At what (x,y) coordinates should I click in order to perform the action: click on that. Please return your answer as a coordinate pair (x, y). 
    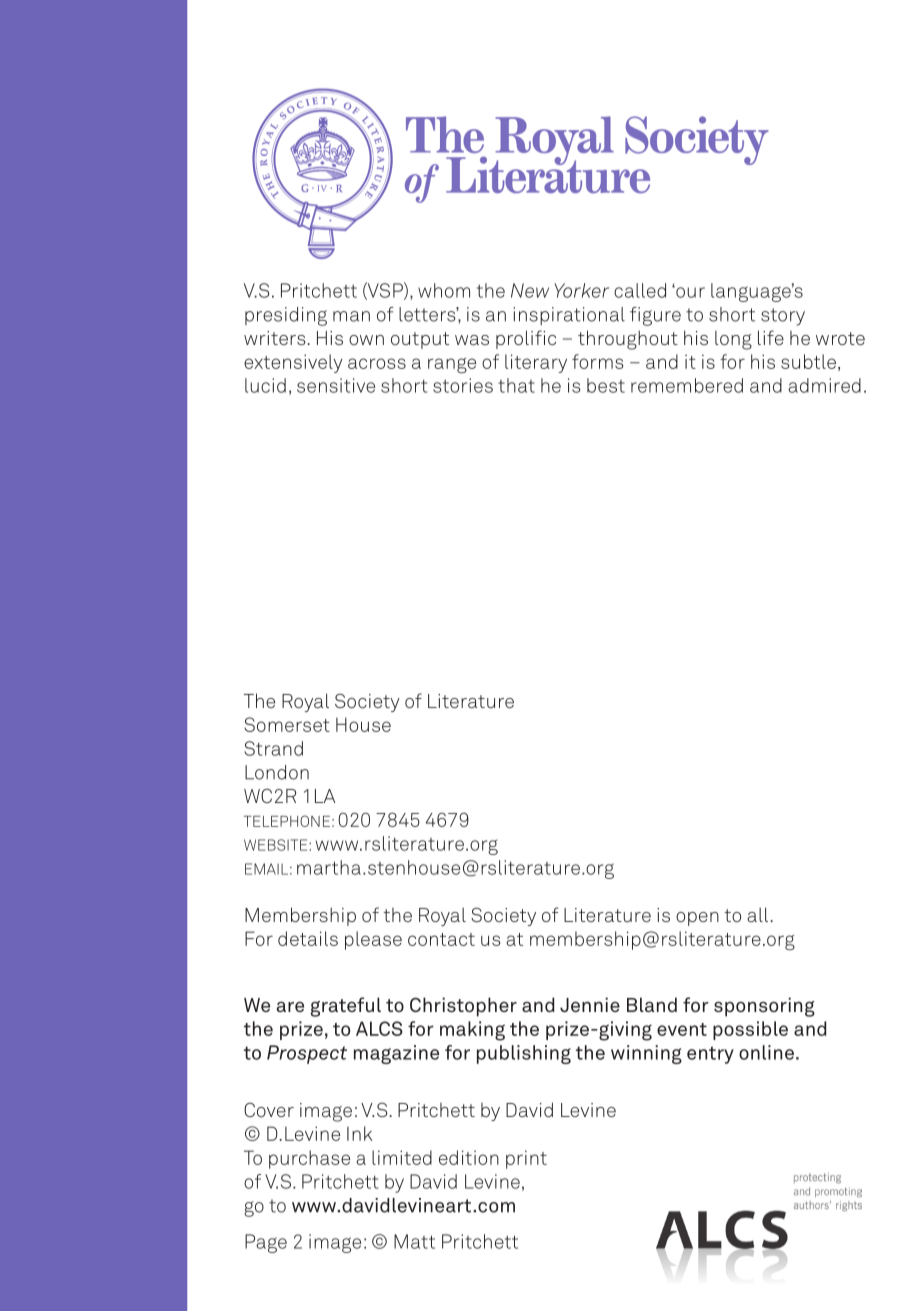
    Looking at the image, I should click on (516, 385).
